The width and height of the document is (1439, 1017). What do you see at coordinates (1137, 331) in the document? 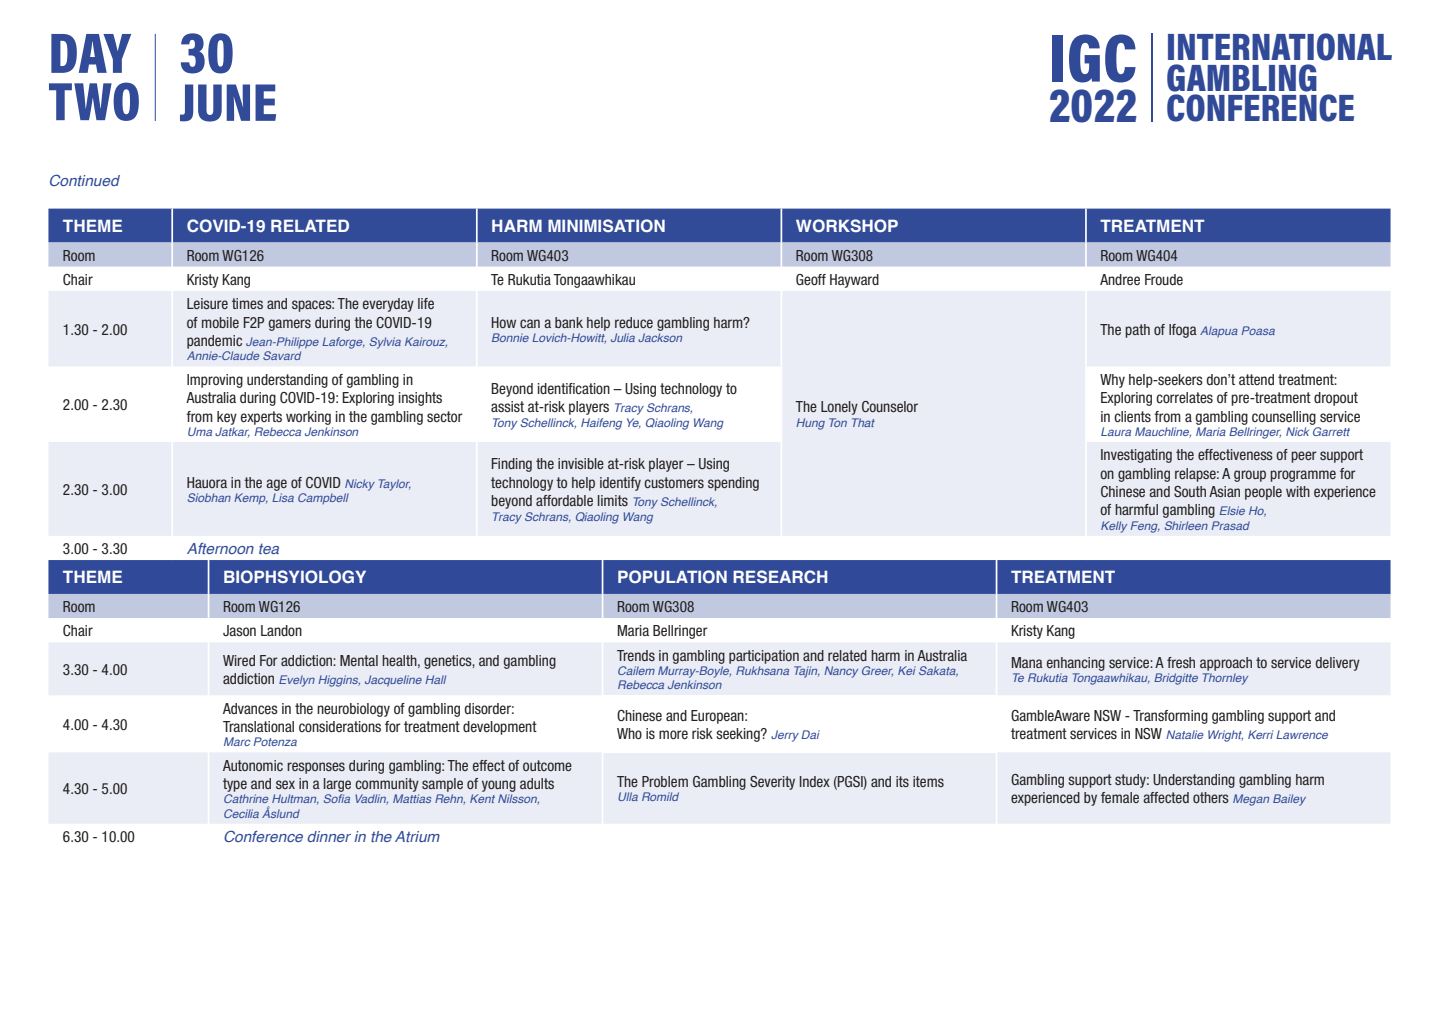
I see `path` at bounding box center [1137, 331].
